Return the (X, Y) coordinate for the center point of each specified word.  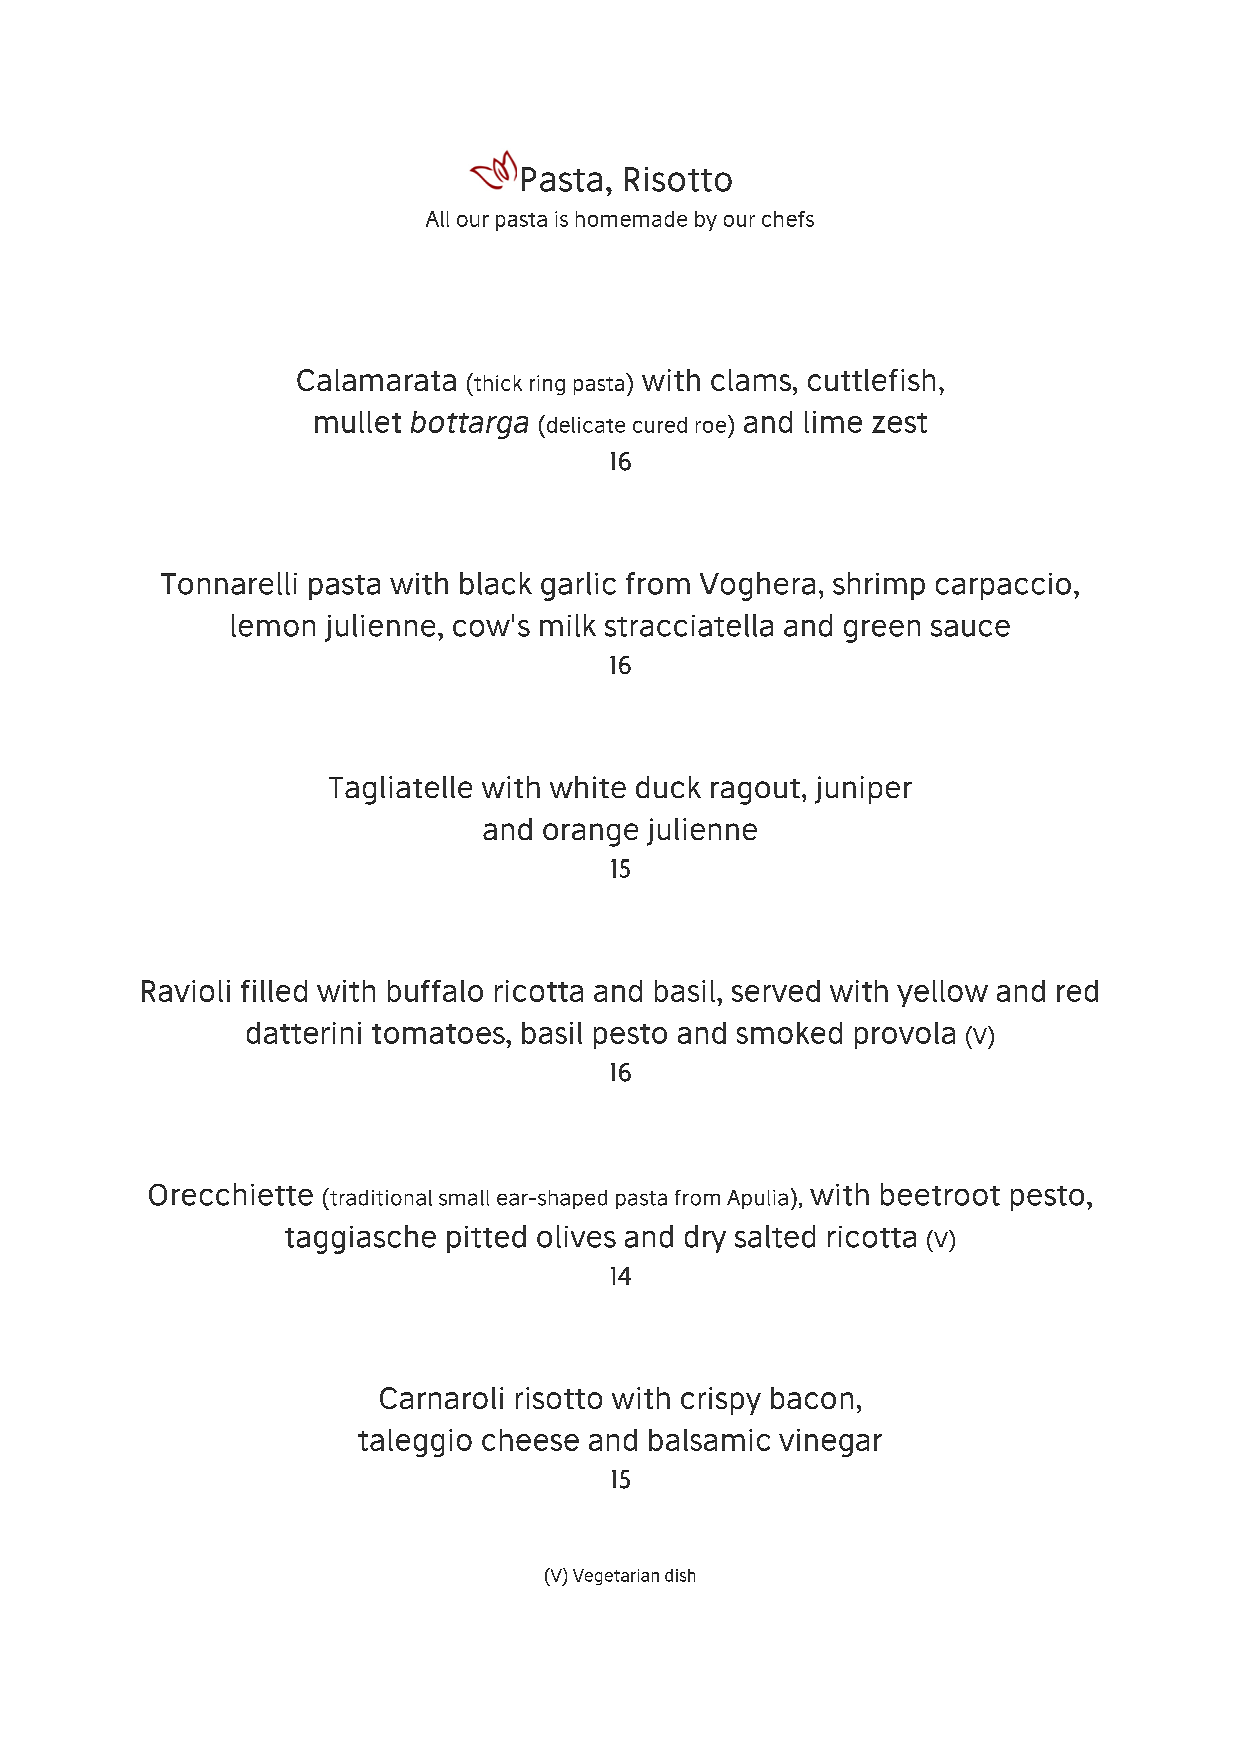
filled (274, 991)
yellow (942, 993)
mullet (358, 422)
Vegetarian (616, 1577)
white (588, 787)
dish (680, 1575)
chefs (788, 219)
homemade (631, 219)
